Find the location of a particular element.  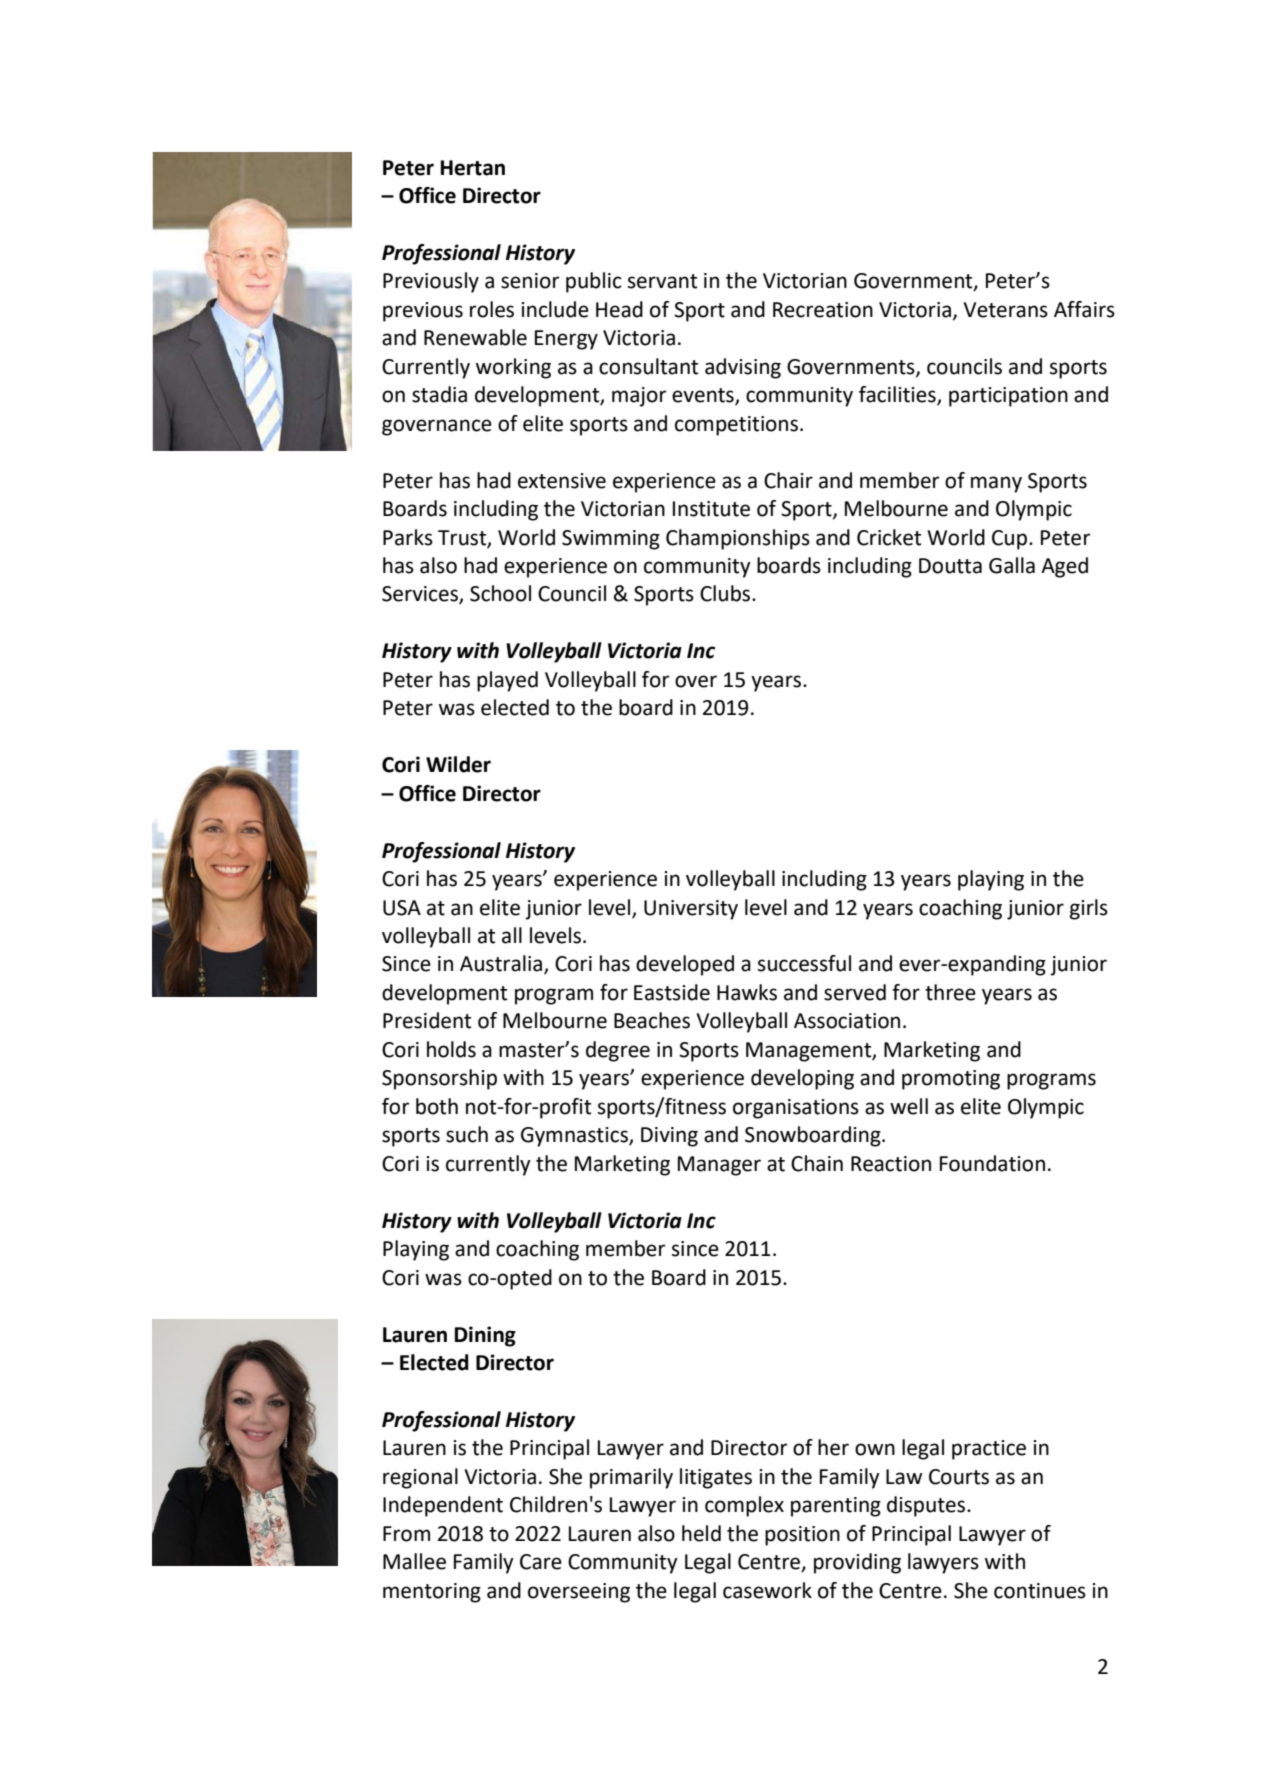

advising is located at coordinates (743, 368).
